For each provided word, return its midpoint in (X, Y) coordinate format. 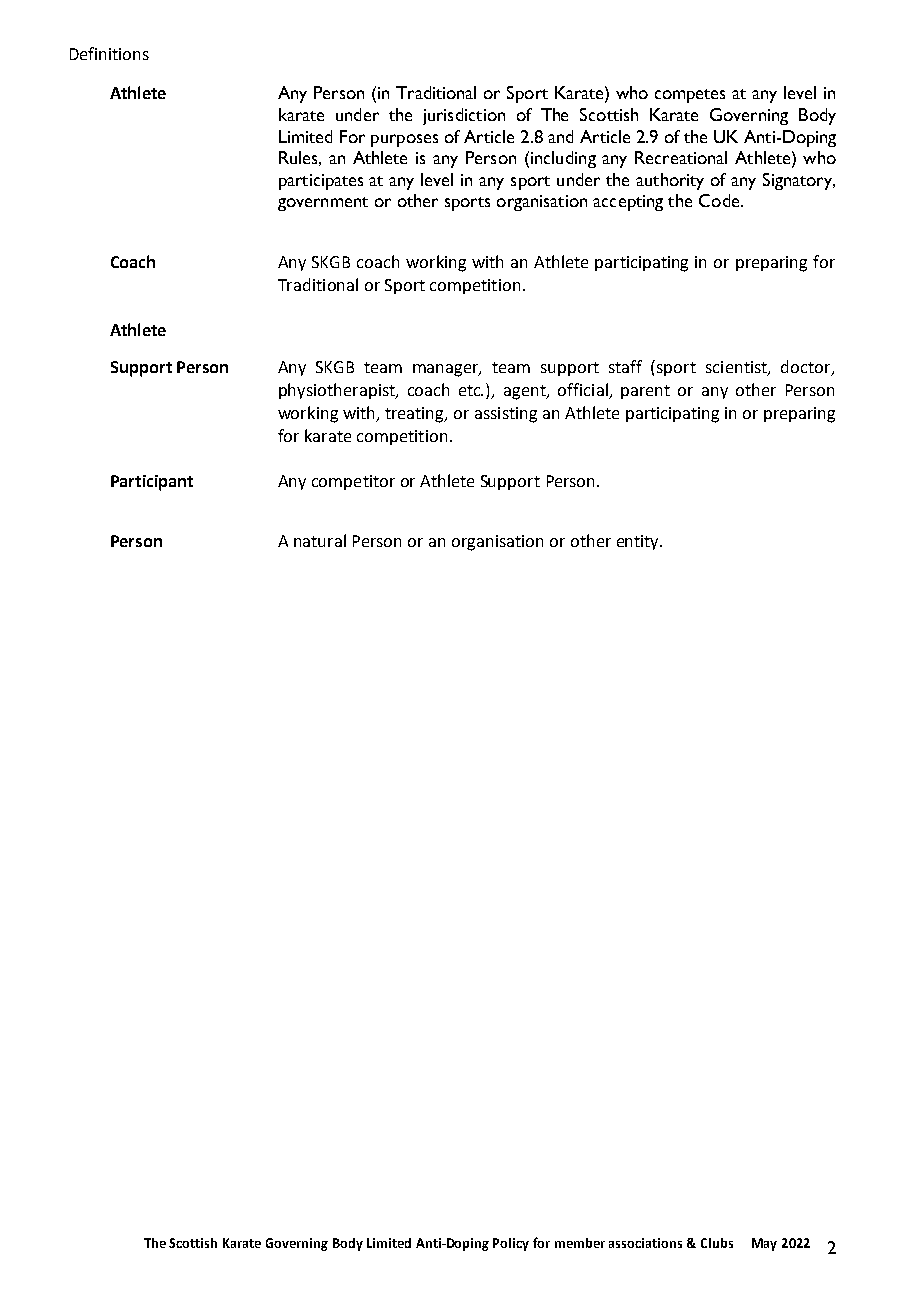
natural (320, 540)
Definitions (109, 53)
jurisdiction (464, 116)
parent (645, 392)
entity (639, 542)
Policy (511, 1244)
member (580, 1243)
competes (690, 96)
